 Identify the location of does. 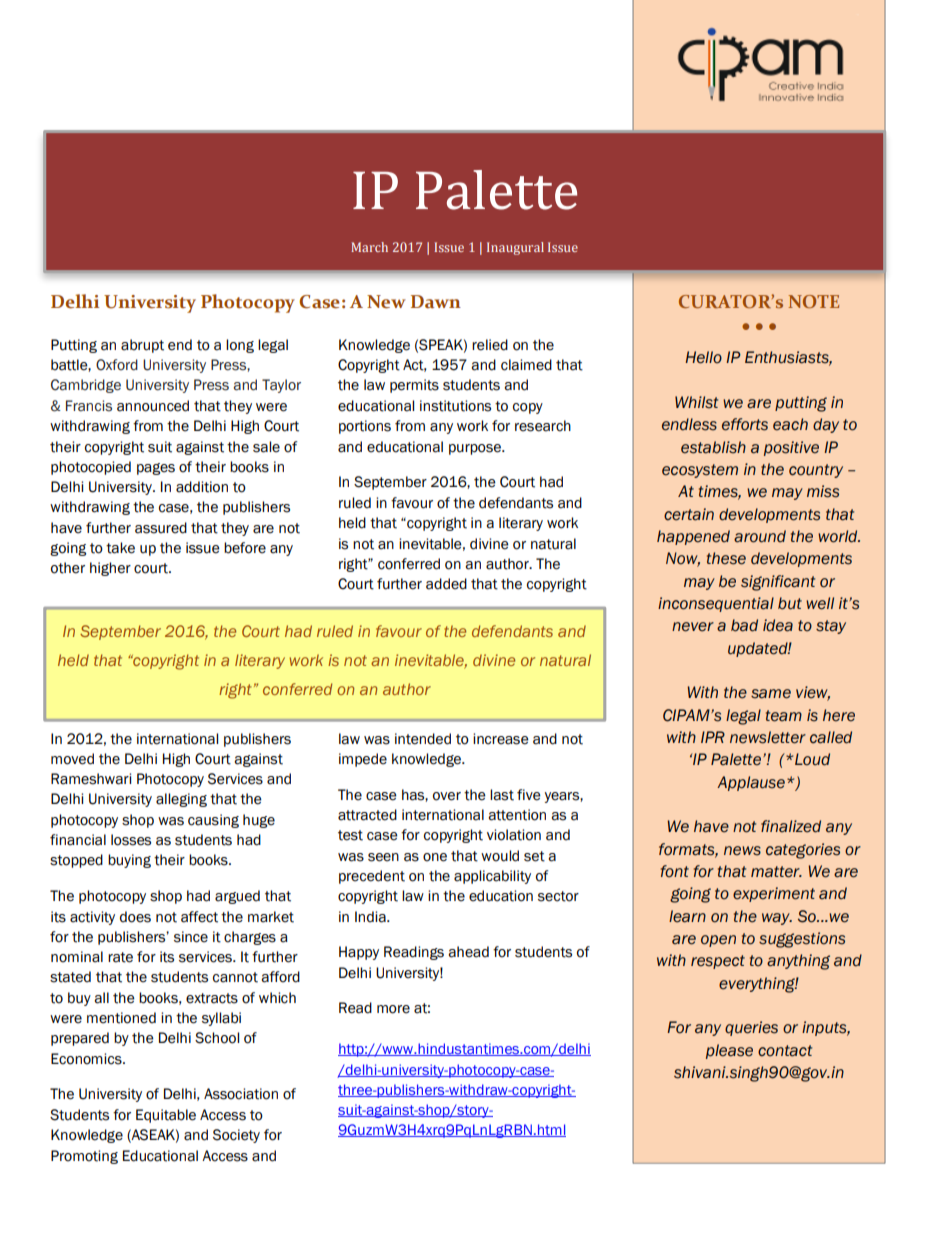
(135, 917).
